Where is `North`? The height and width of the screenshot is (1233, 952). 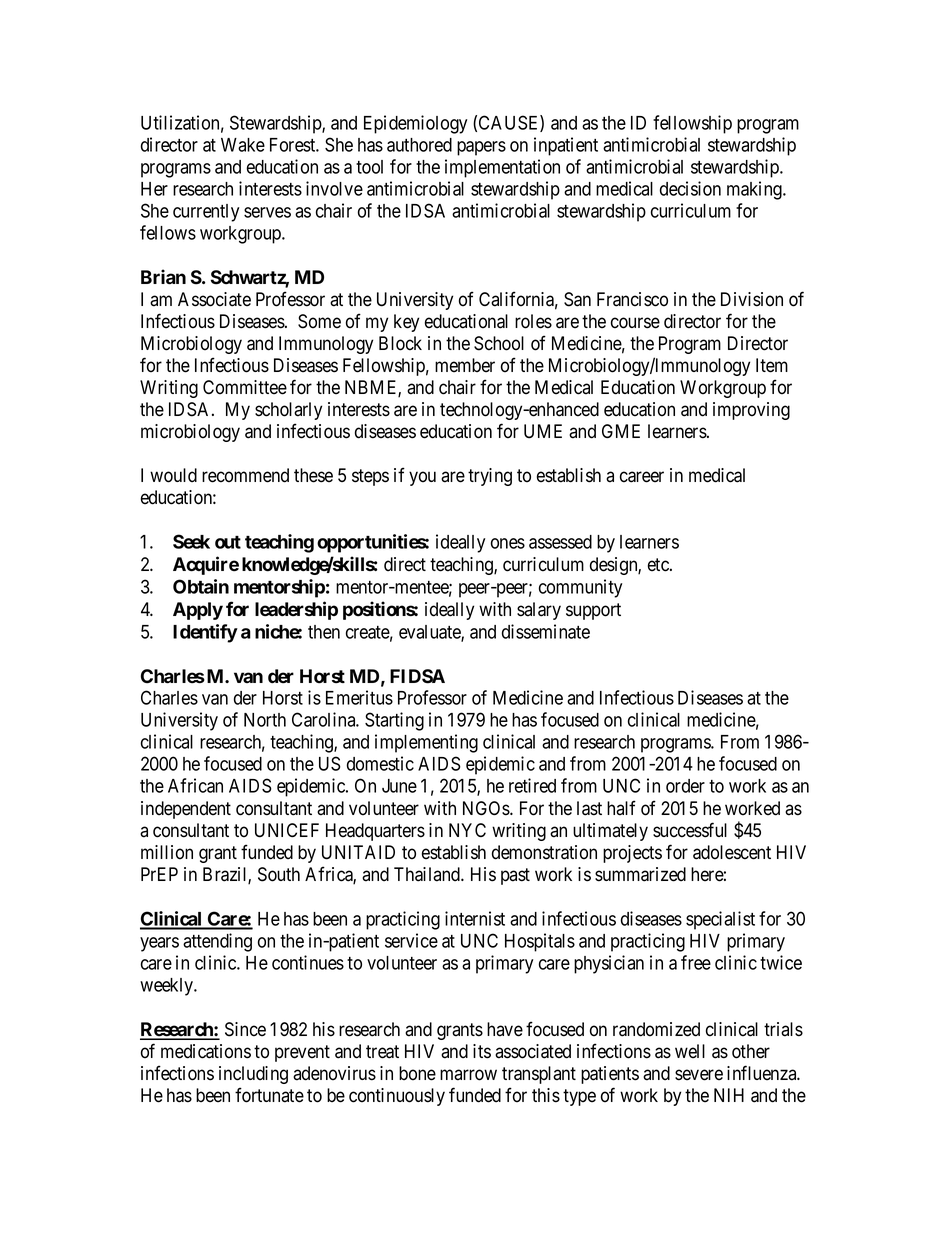 North is located at coordinates (265, 720).
